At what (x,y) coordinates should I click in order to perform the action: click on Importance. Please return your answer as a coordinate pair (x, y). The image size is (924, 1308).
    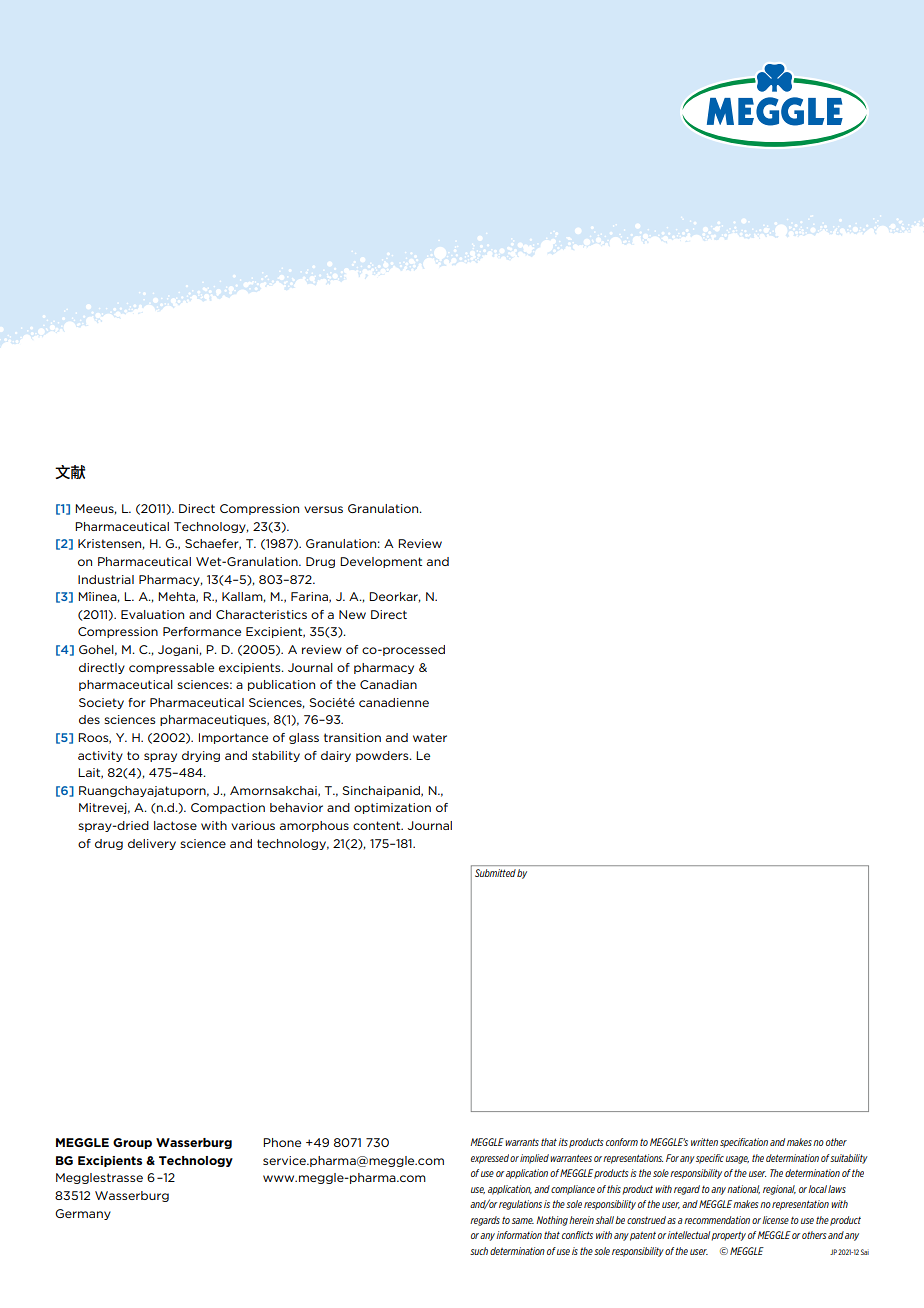
    Looking at the image, I should click on (233, 738).
